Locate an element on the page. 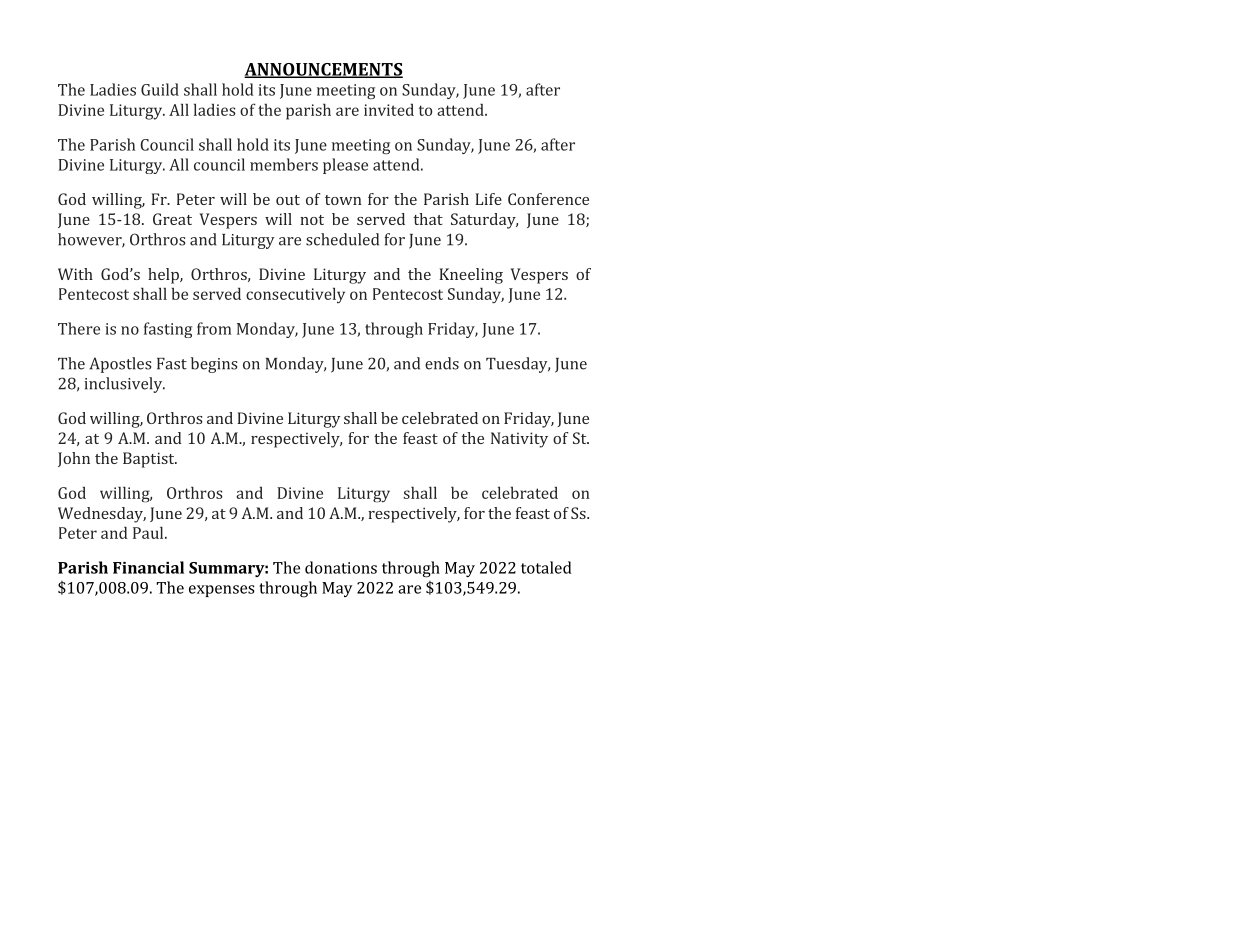 Image resolution: width=1233 pixels, height=952 pixels. invited is located at coordinates (389, 109).
